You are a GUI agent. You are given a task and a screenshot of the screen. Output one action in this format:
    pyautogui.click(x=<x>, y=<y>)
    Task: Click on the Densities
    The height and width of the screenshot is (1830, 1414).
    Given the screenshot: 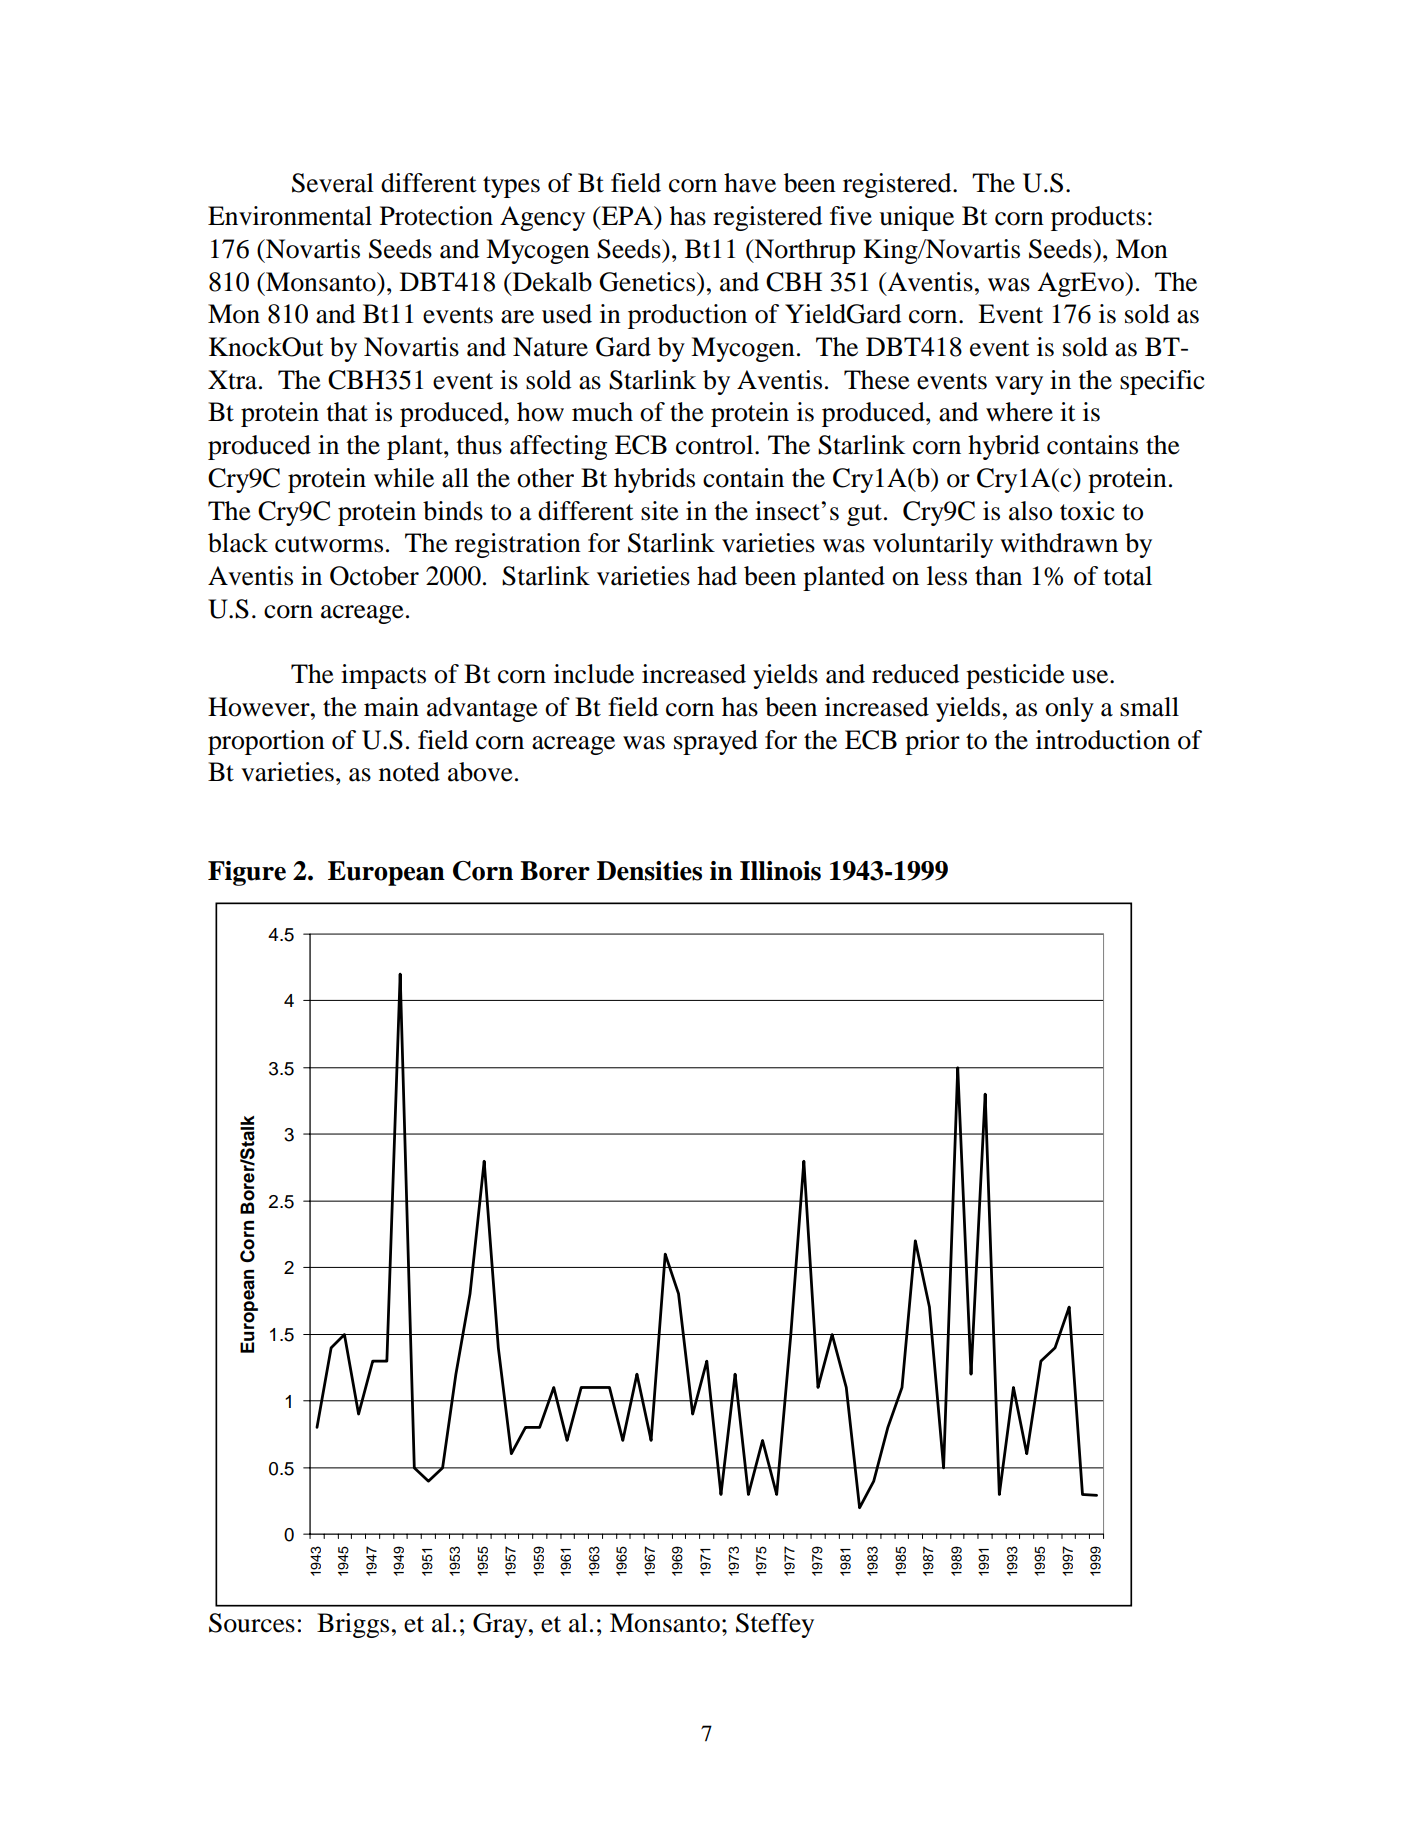 What is the action you would take?
    pyautogui.click(x=649, y=871)
